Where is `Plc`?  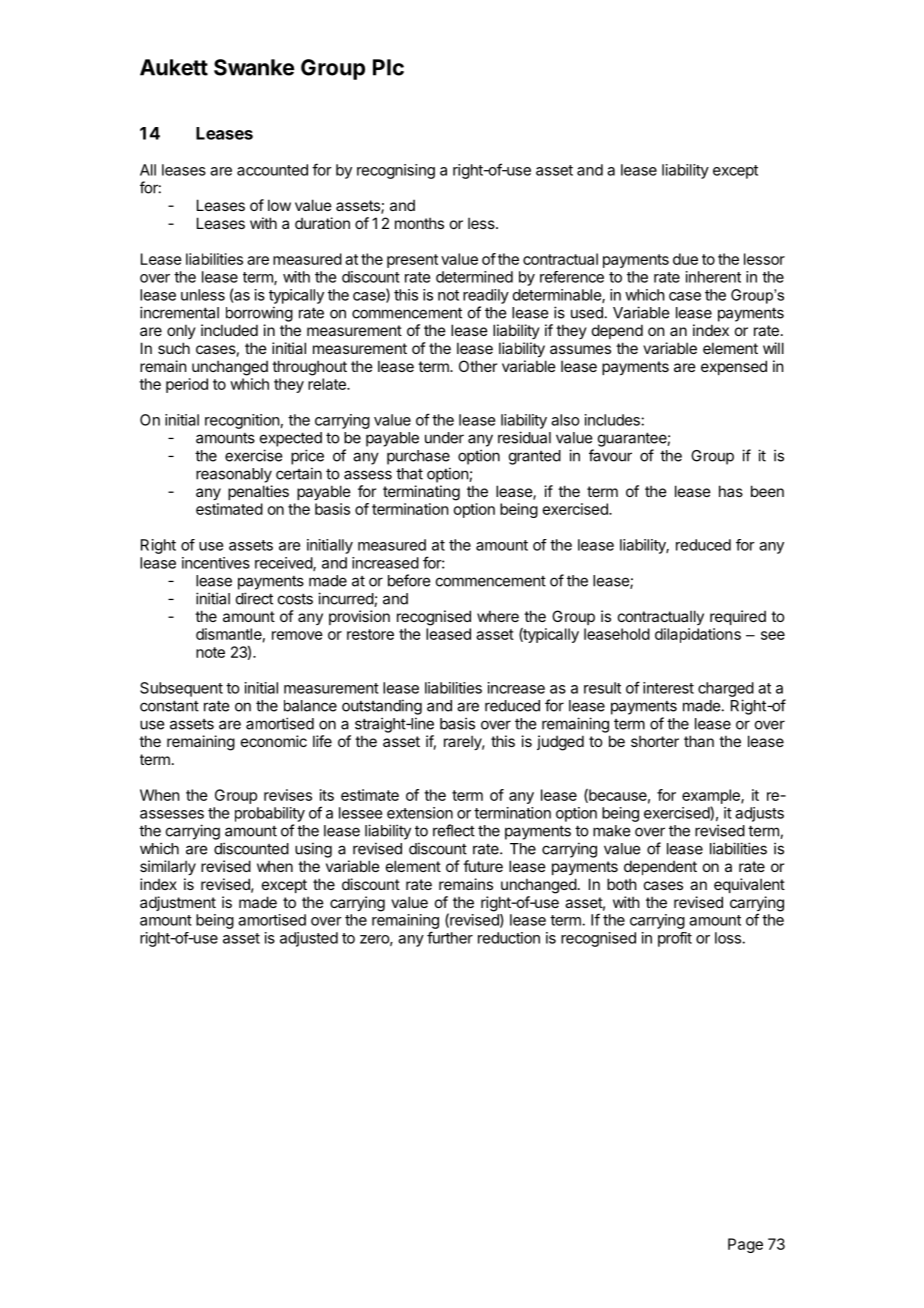 Plc is located at coordinates (388, 67).
